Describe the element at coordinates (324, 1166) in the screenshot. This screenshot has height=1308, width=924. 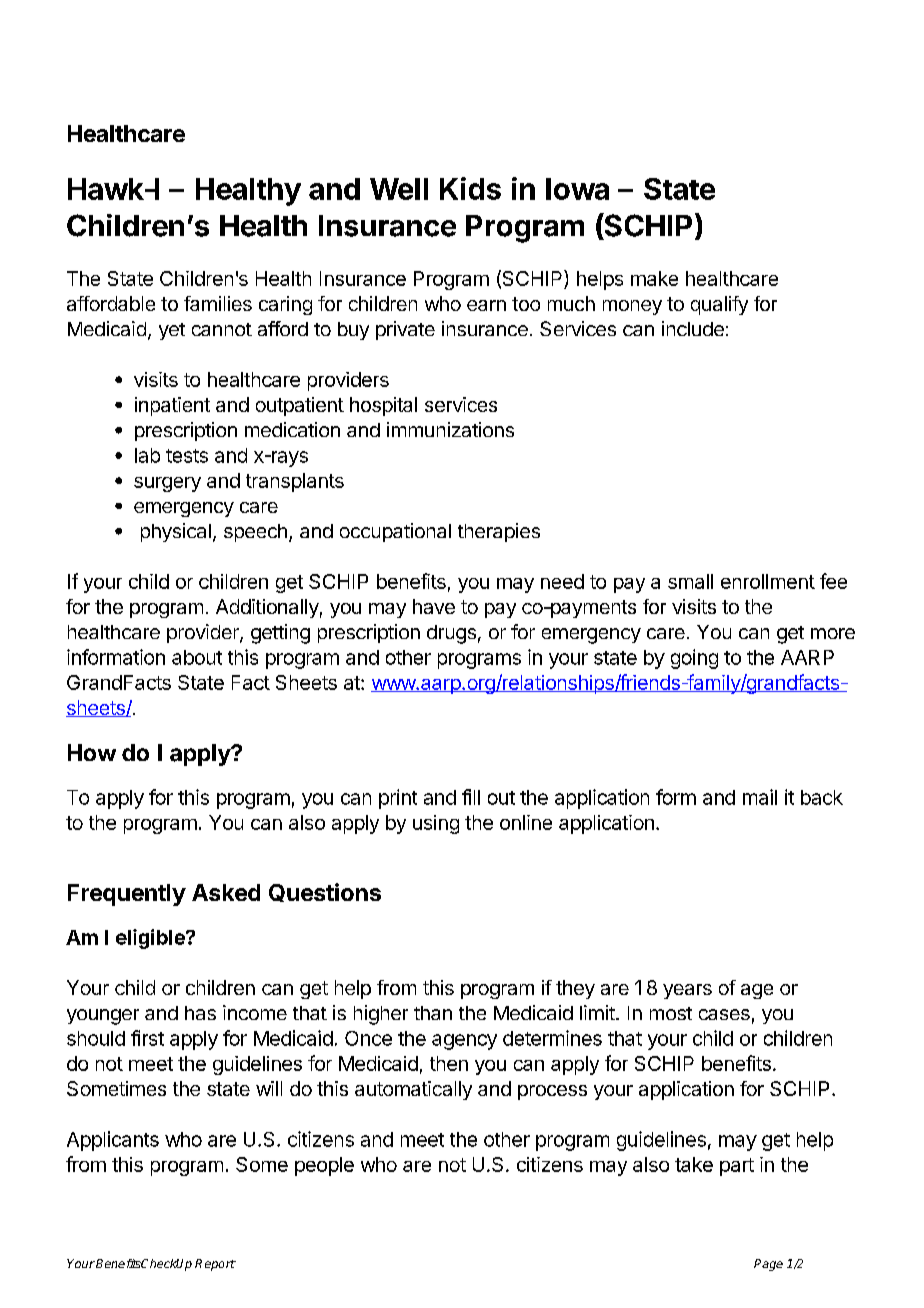
I see `people` at that location.
